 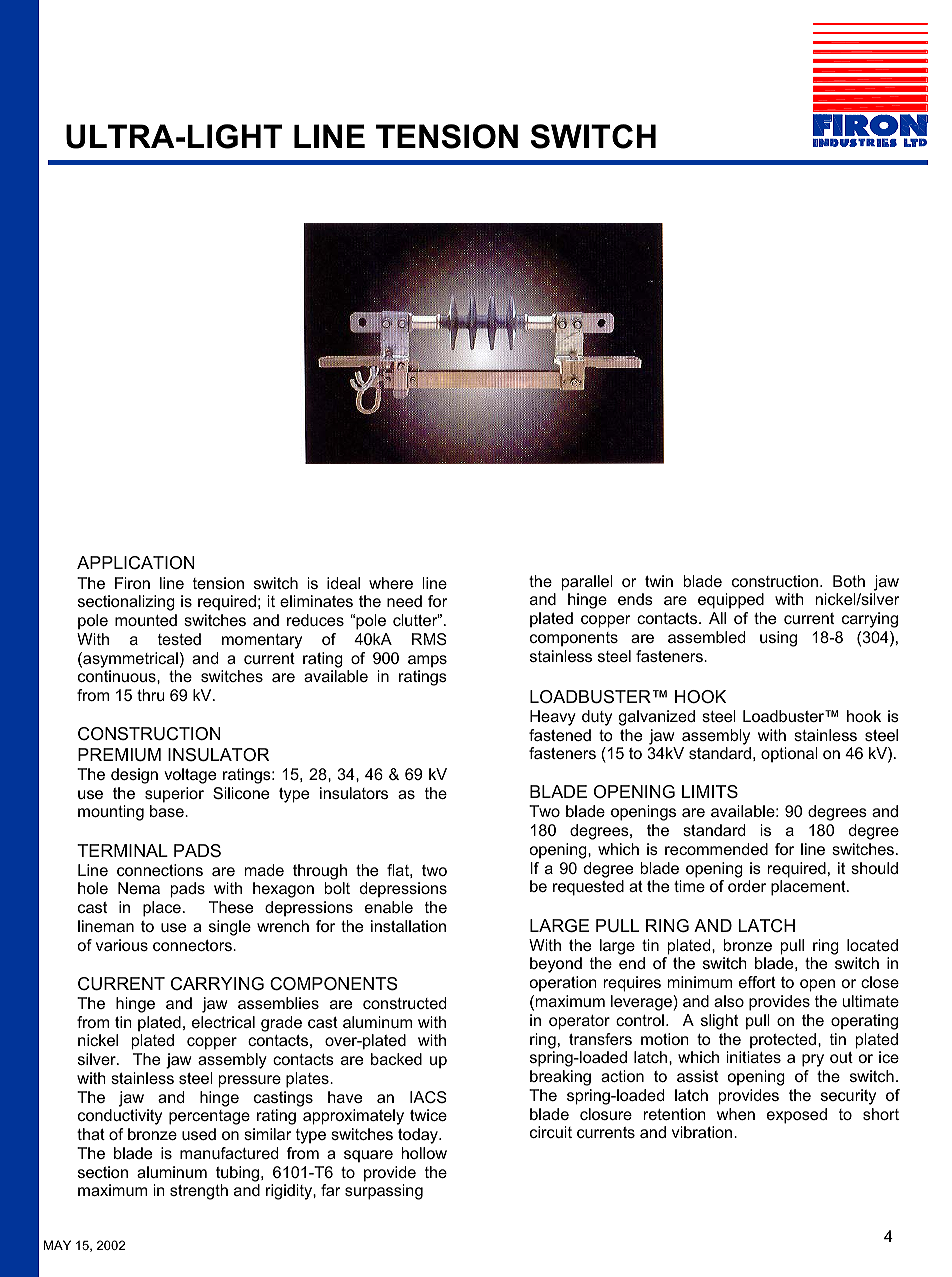 I want to click on hole, so click(x=93, y=888).
